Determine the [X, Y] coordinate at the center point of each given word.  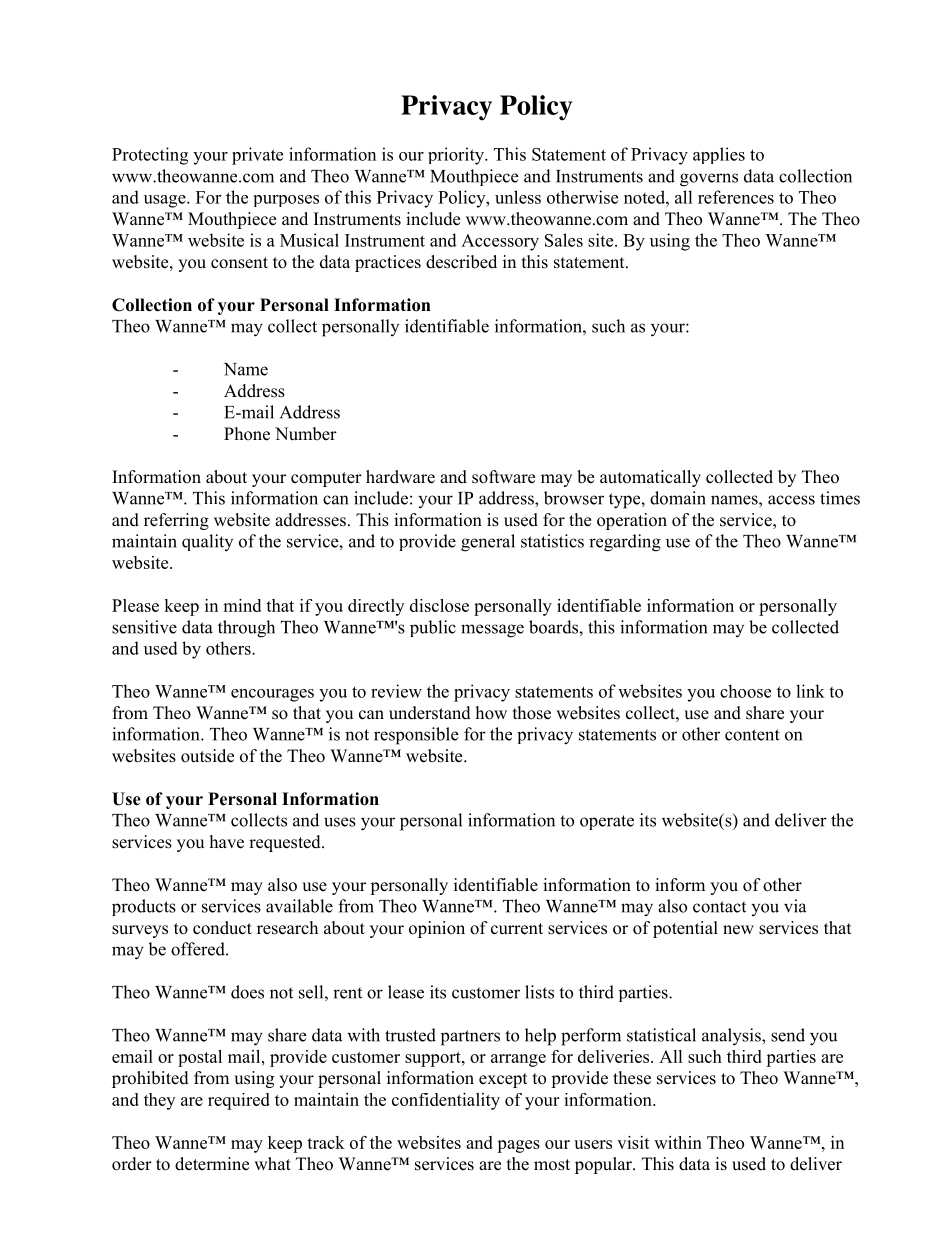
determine [212, 1164]
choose [745, 691]
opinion [437, 929]
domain [678, 498]
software [503, 477]
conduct [222, 928]
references [736, 197]
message [492, 631]
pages [518, 1146]
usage [166, 201]
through [246, 629]
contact [719, 907]
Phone [247, 434]
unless [518, 197]
